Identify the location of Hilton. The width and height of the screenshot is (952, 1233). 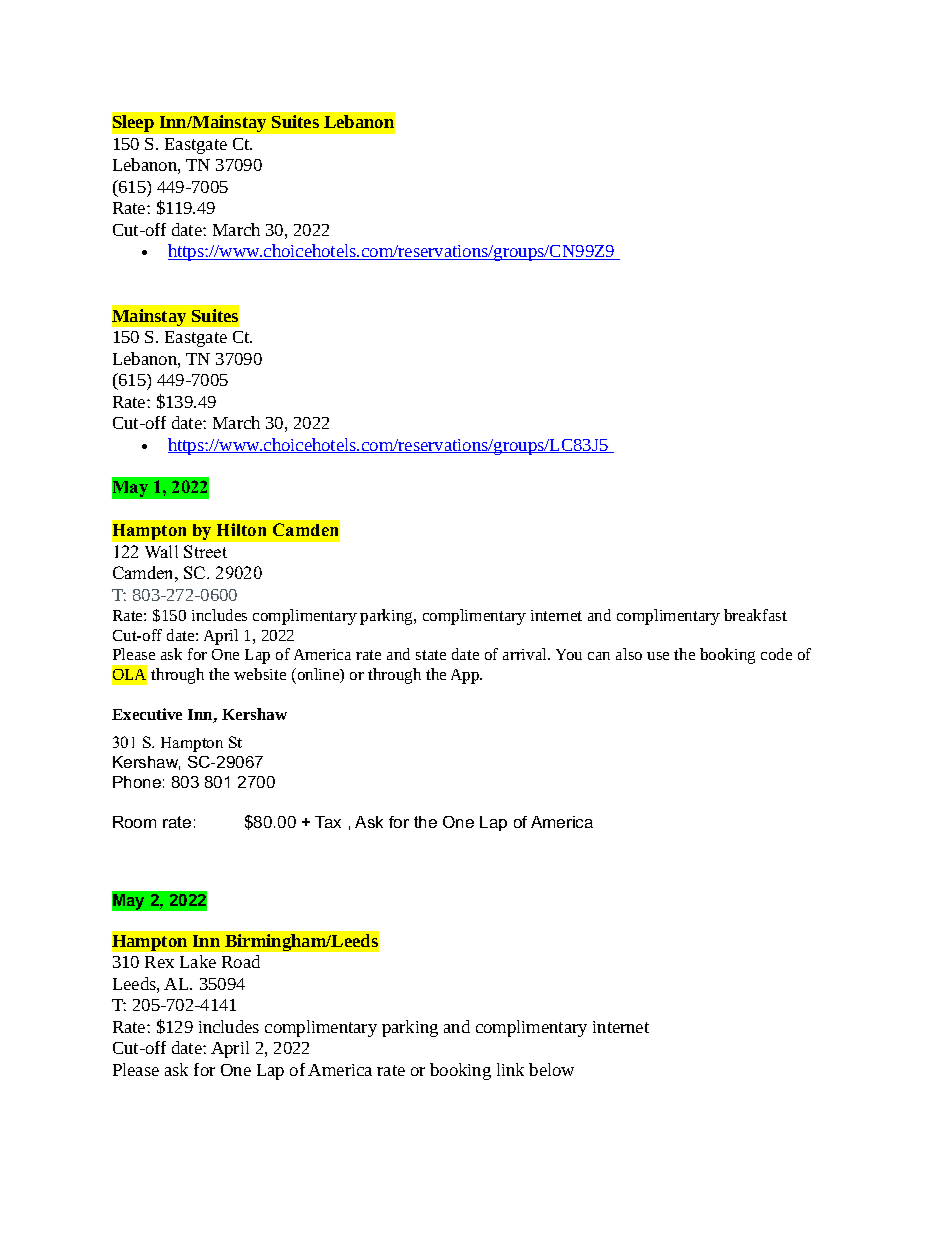
(241, 529).
